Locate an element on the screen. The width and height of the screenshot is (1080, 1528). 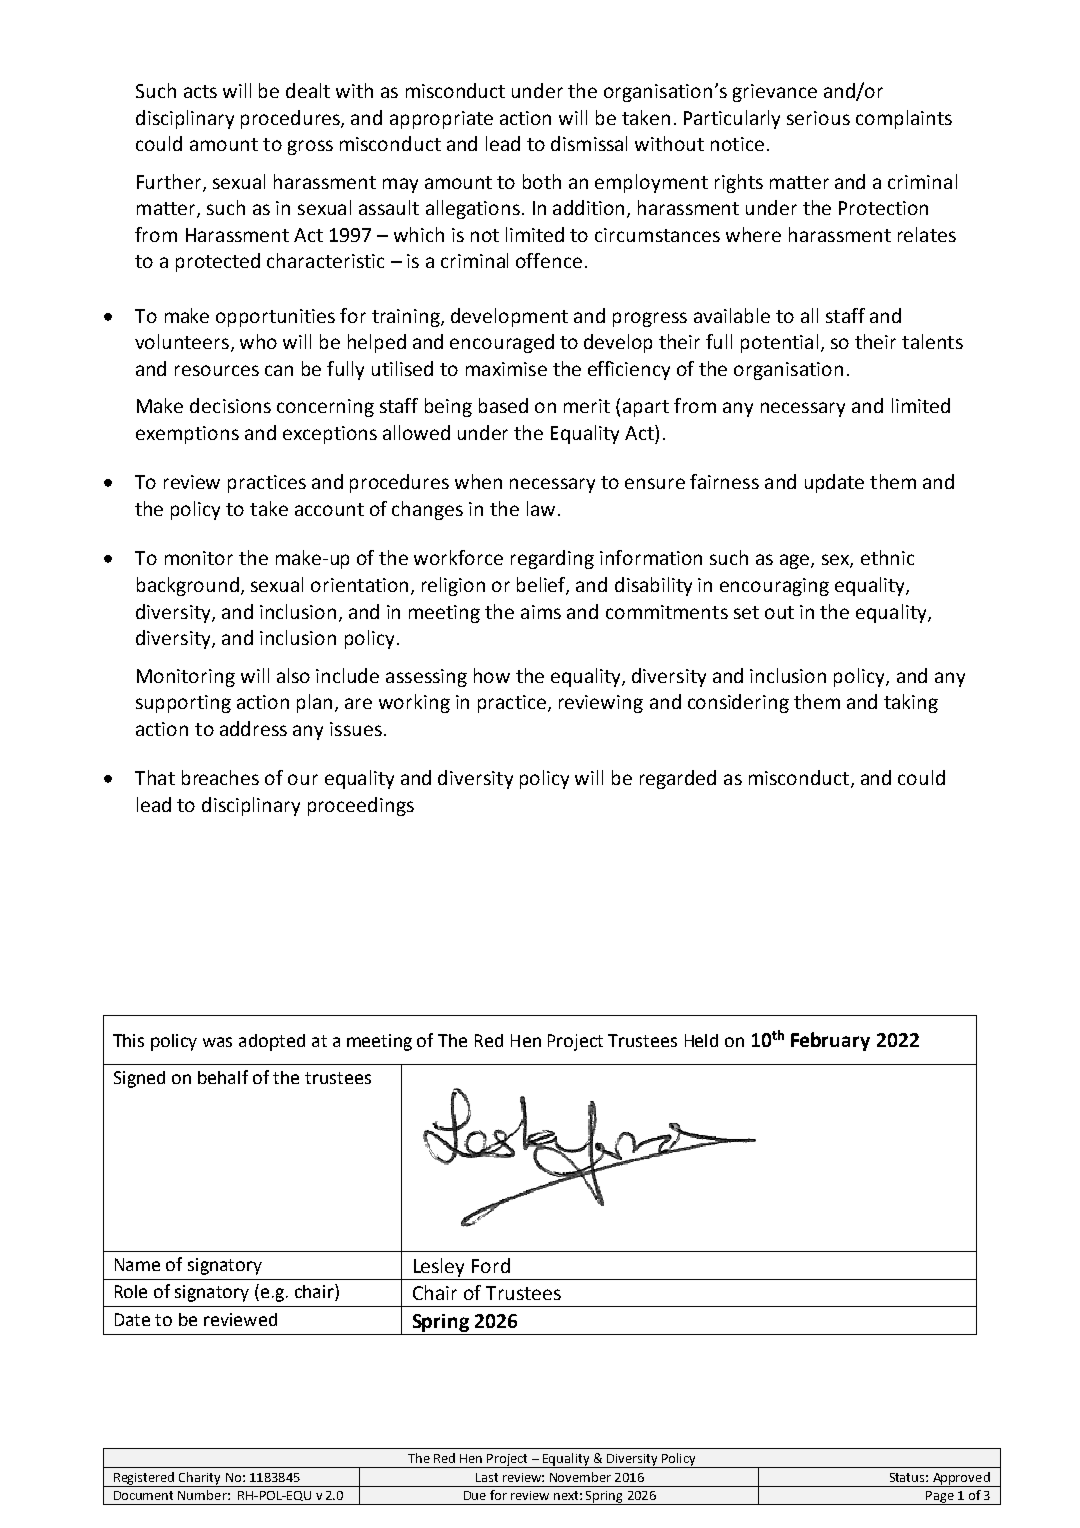
law is located at coordinates (541, 508).
